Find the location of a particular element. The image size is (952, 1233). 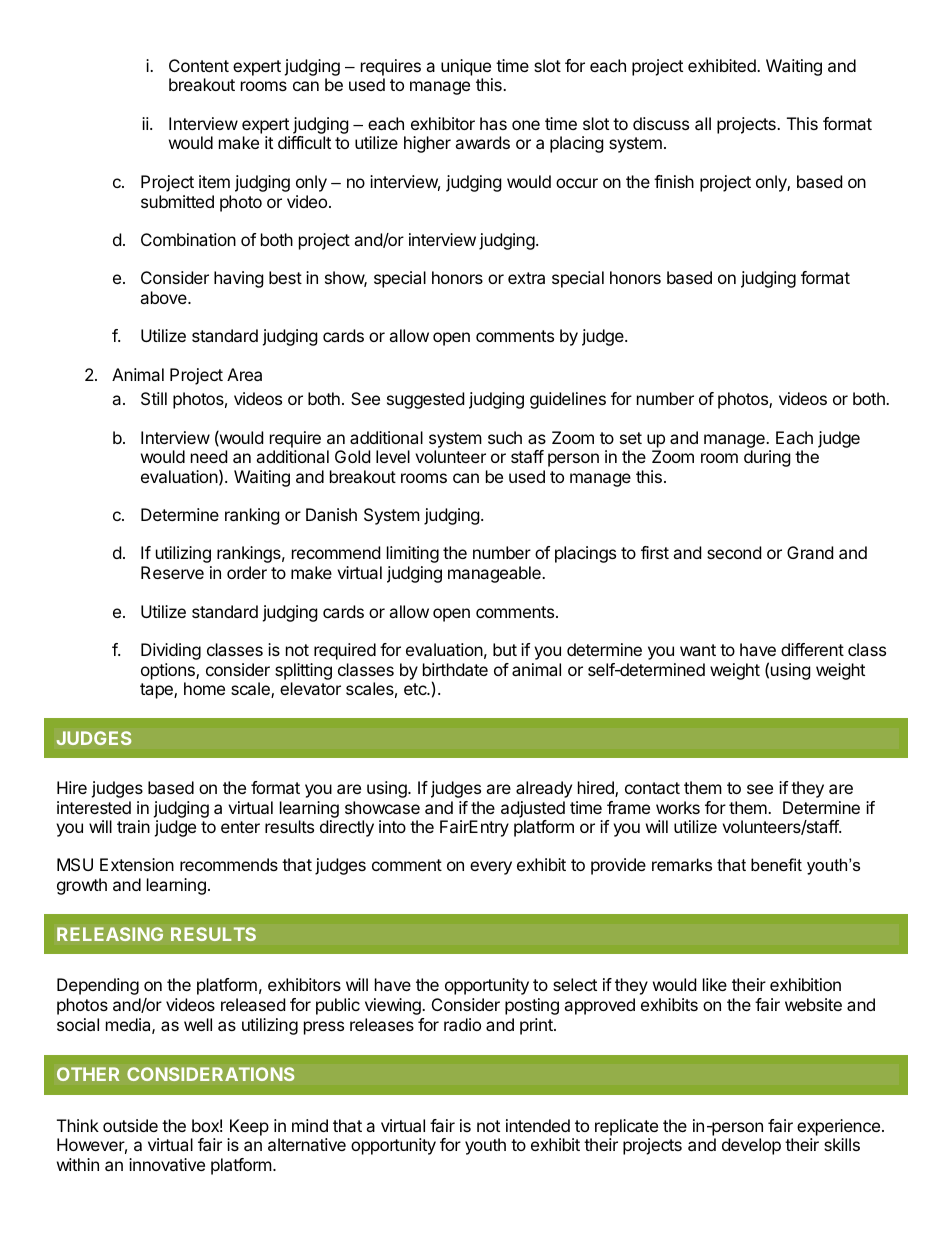

intended is located at coordinates (538, 1125).
